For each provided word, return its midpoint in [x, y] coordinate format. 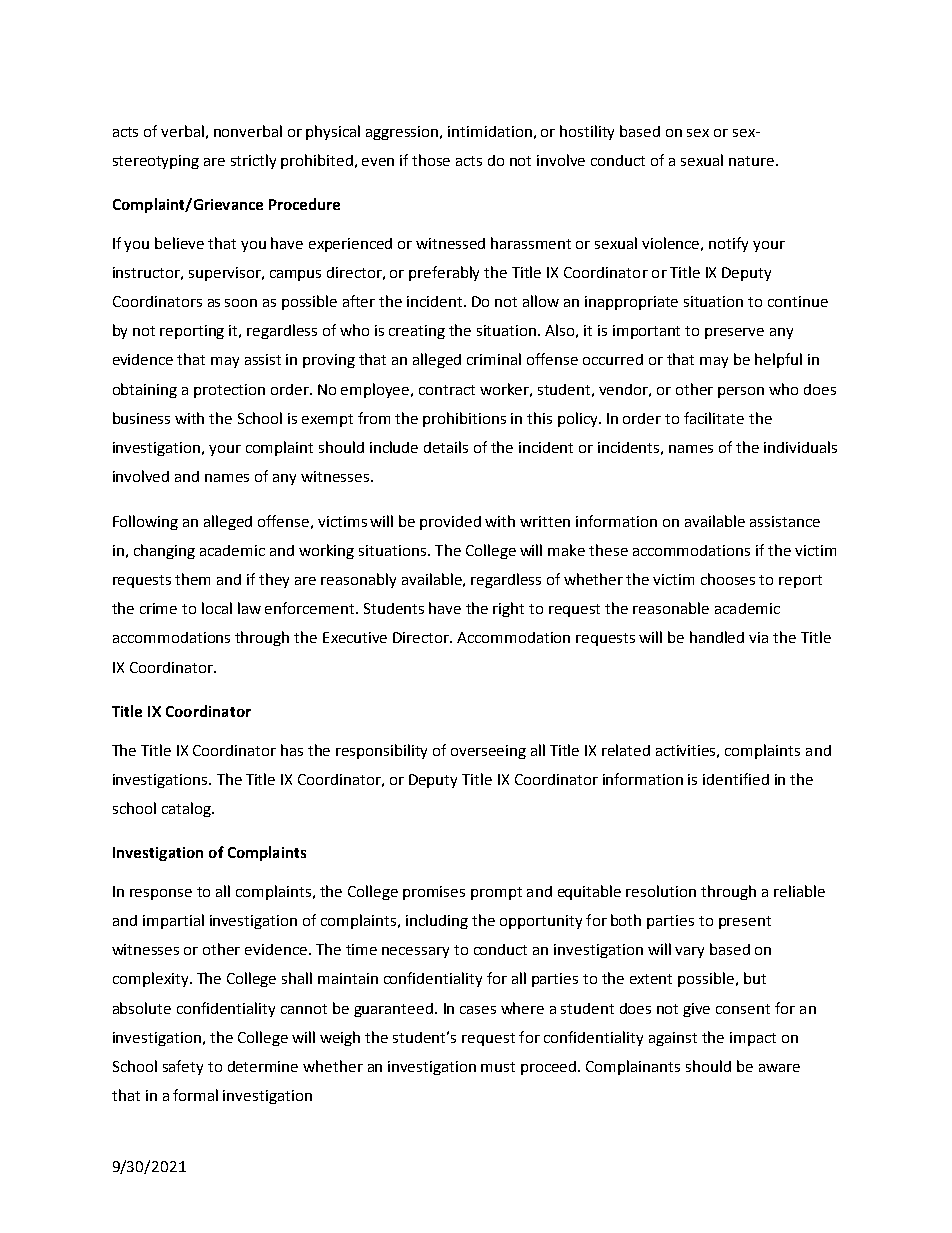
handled [717, 637]
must [498, 1067]
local [217, 608]
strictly [253, 161]
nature [753, 161]
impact [753, 1039]
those [431, 160]
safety [183, 1067]
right [508, 609]
